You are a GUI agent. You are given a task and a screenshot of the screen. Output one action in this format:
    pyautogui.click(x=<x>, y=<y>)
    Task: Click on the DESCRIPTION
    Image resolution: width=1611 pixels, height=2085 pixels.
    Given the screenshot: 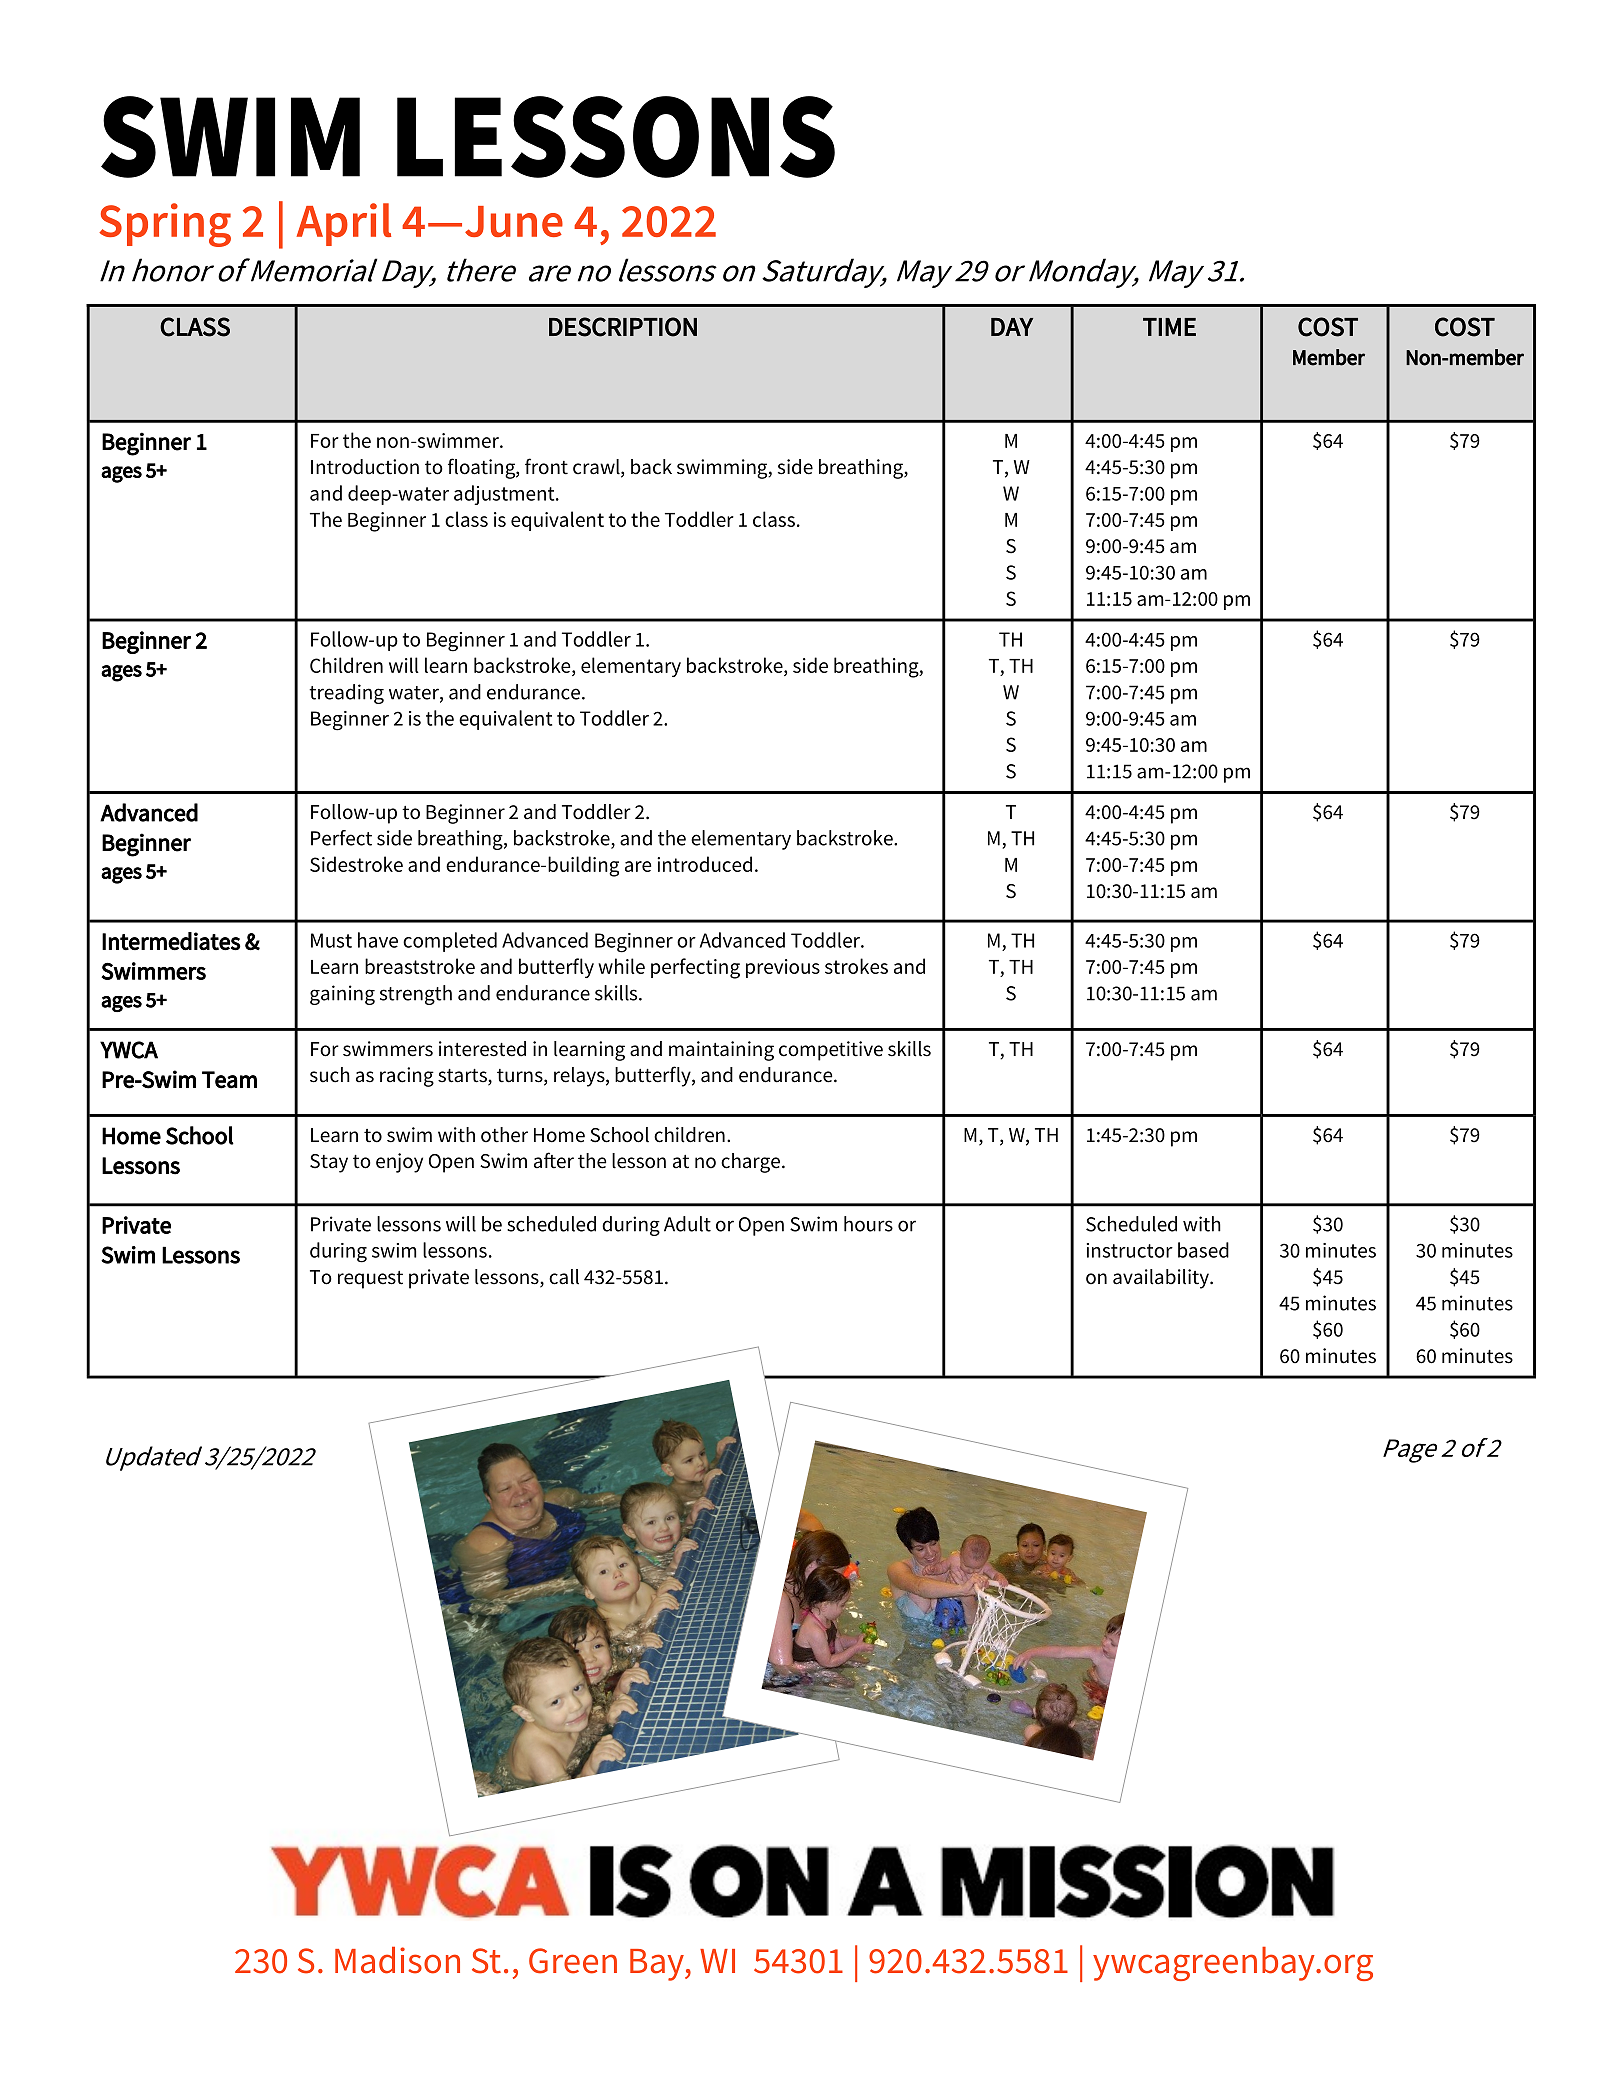 What is the action you would take?
    pyautogui.click(x=623, y=327)
